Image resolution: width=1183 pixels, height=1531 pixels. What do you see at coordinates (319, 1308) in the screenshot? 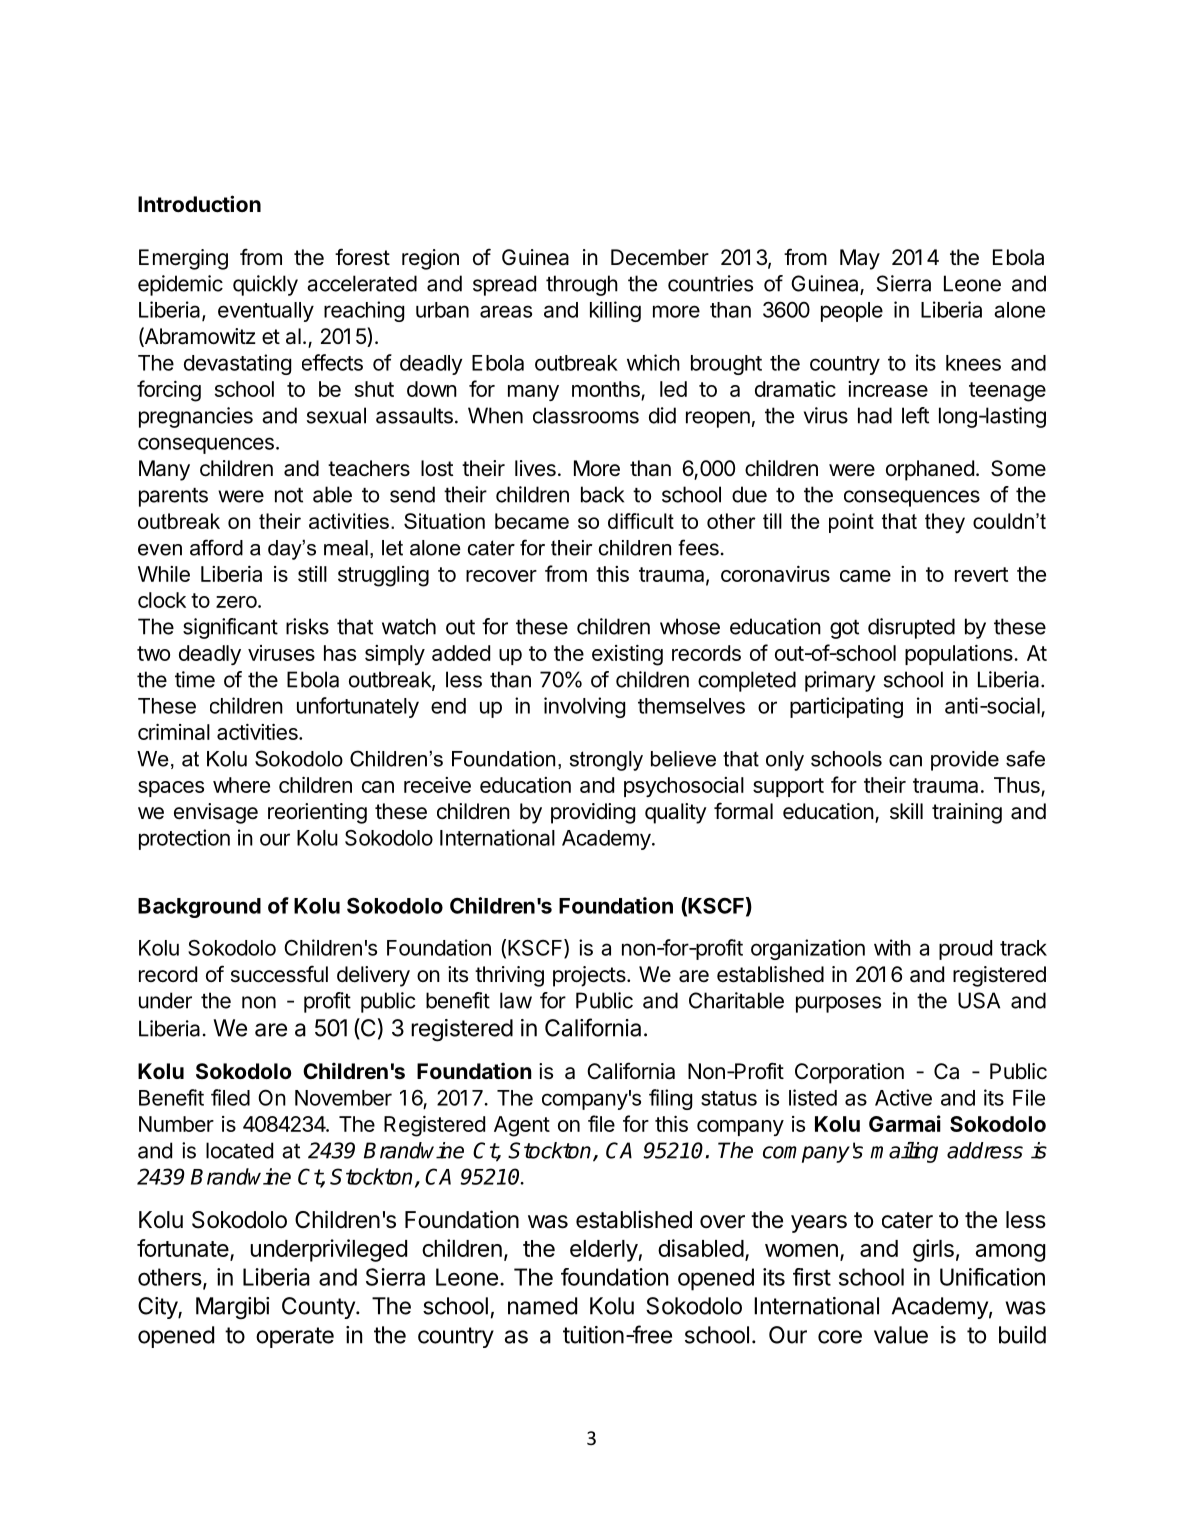
I see `County` at bounding box center [319, 1308].
